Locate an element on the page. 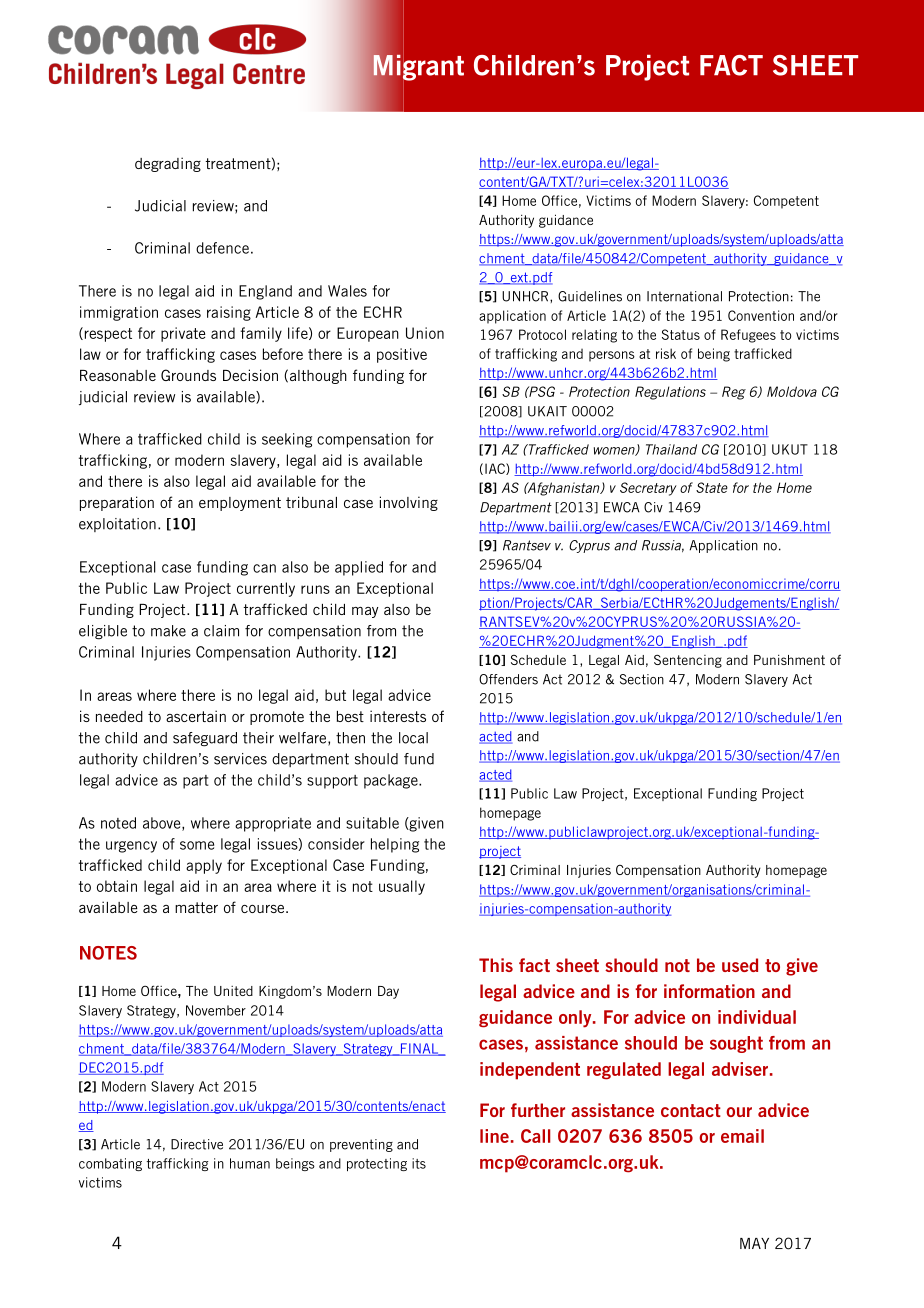 This image has width=924, height=1308. email is located at coordinates (742, 1136).
